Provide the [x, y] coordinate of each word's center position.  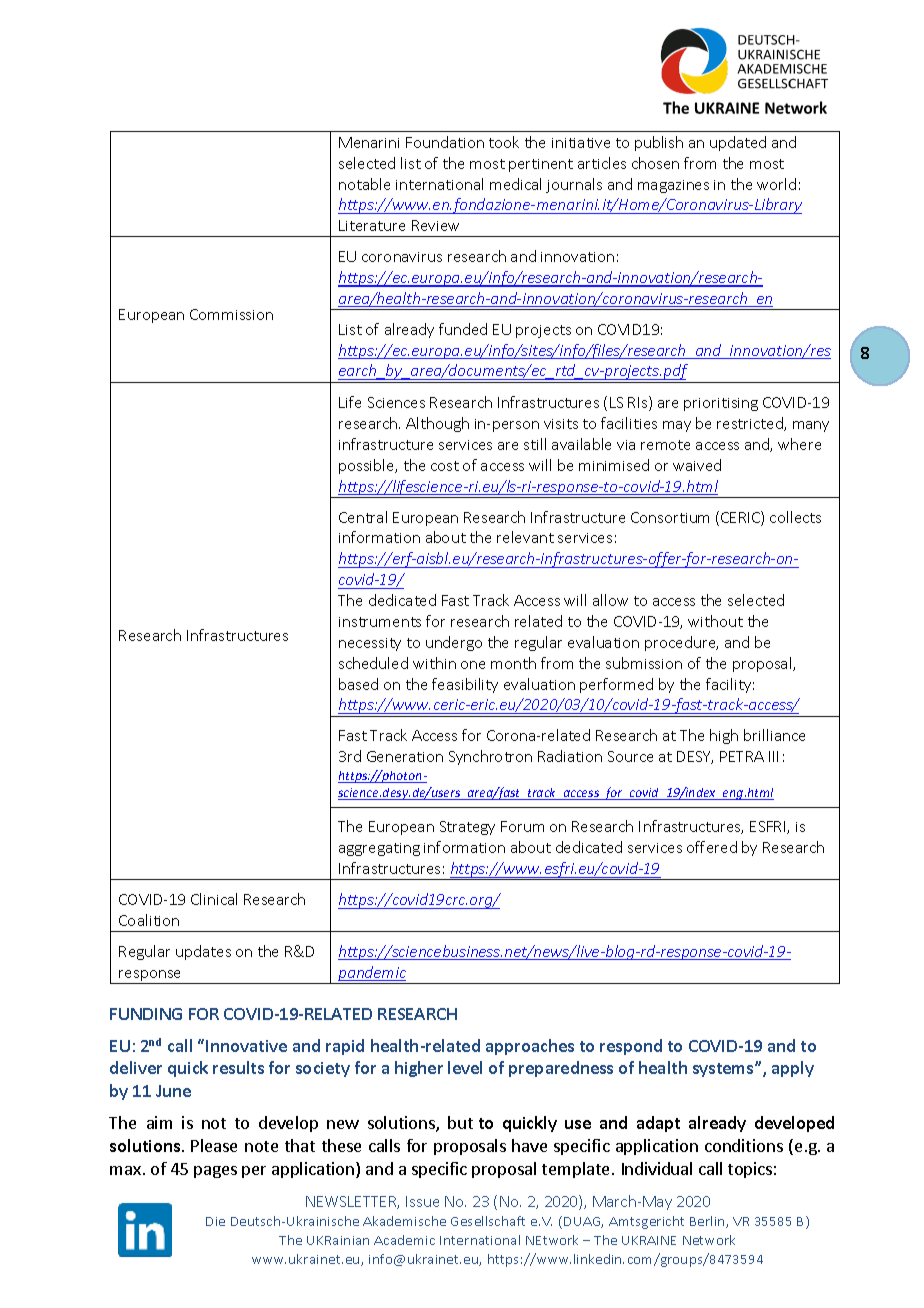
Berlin [708, 1222]
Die [215, 1221]
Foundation [445, 142]
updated [738, 143]
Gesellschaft [488, 1221]
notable [364, 184]
